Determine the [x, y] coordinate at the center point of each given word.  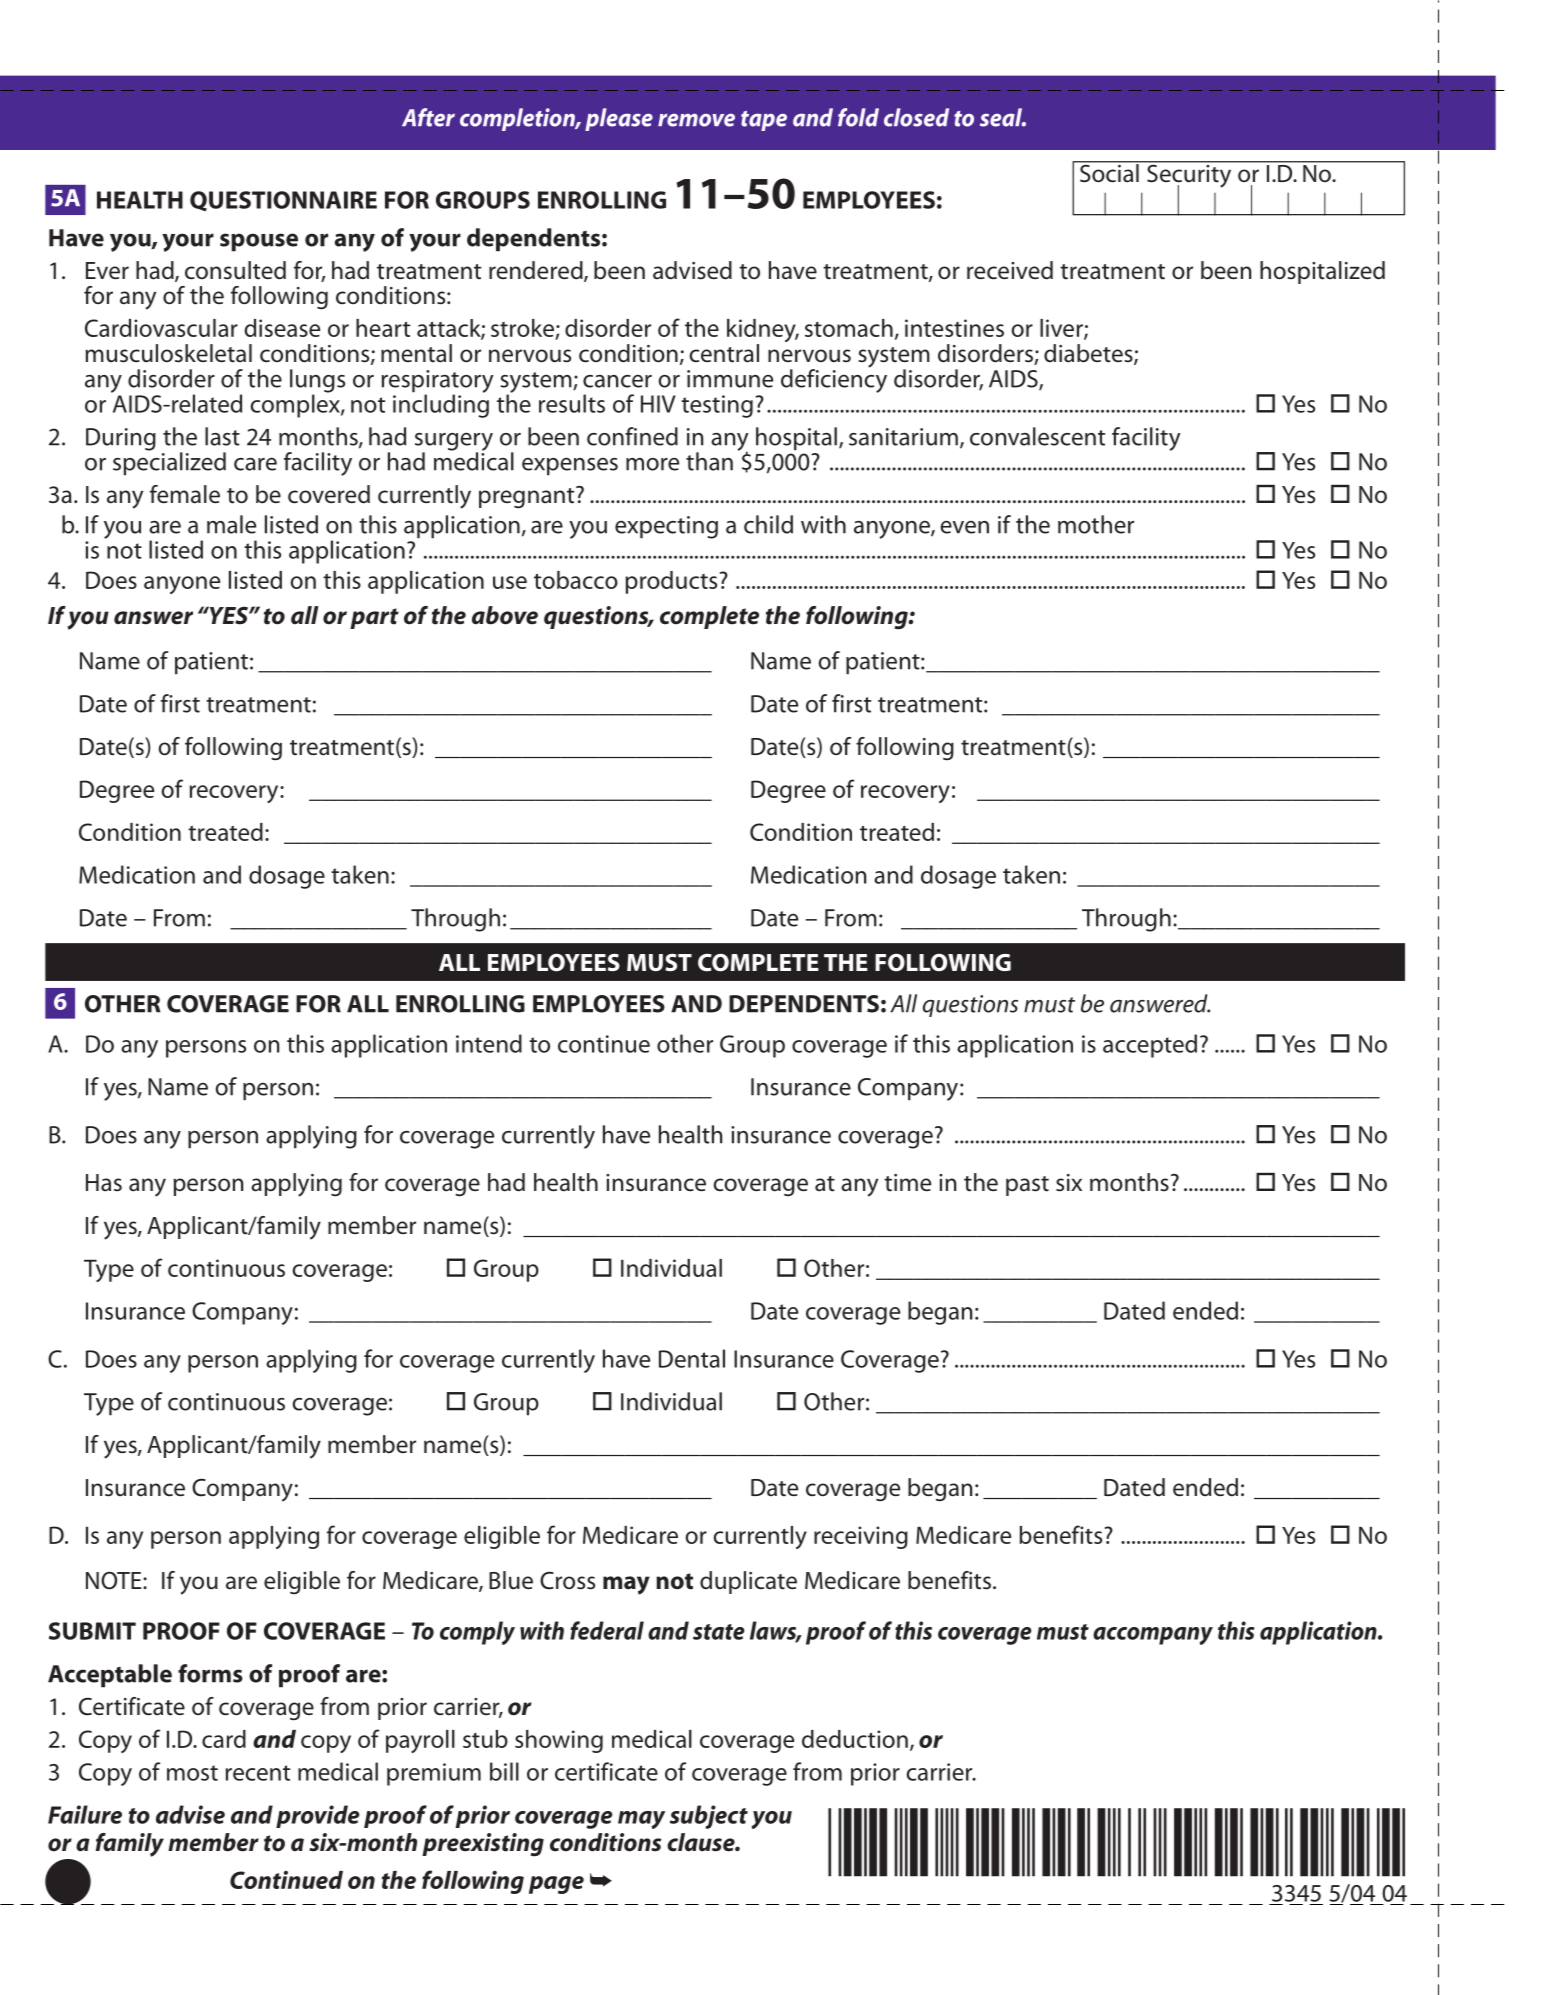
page [556, 1885]
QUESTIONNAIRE [283, 201]
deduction [855, 1739]
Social [1109, 172]
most [192, 1773]
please [619, 119]
